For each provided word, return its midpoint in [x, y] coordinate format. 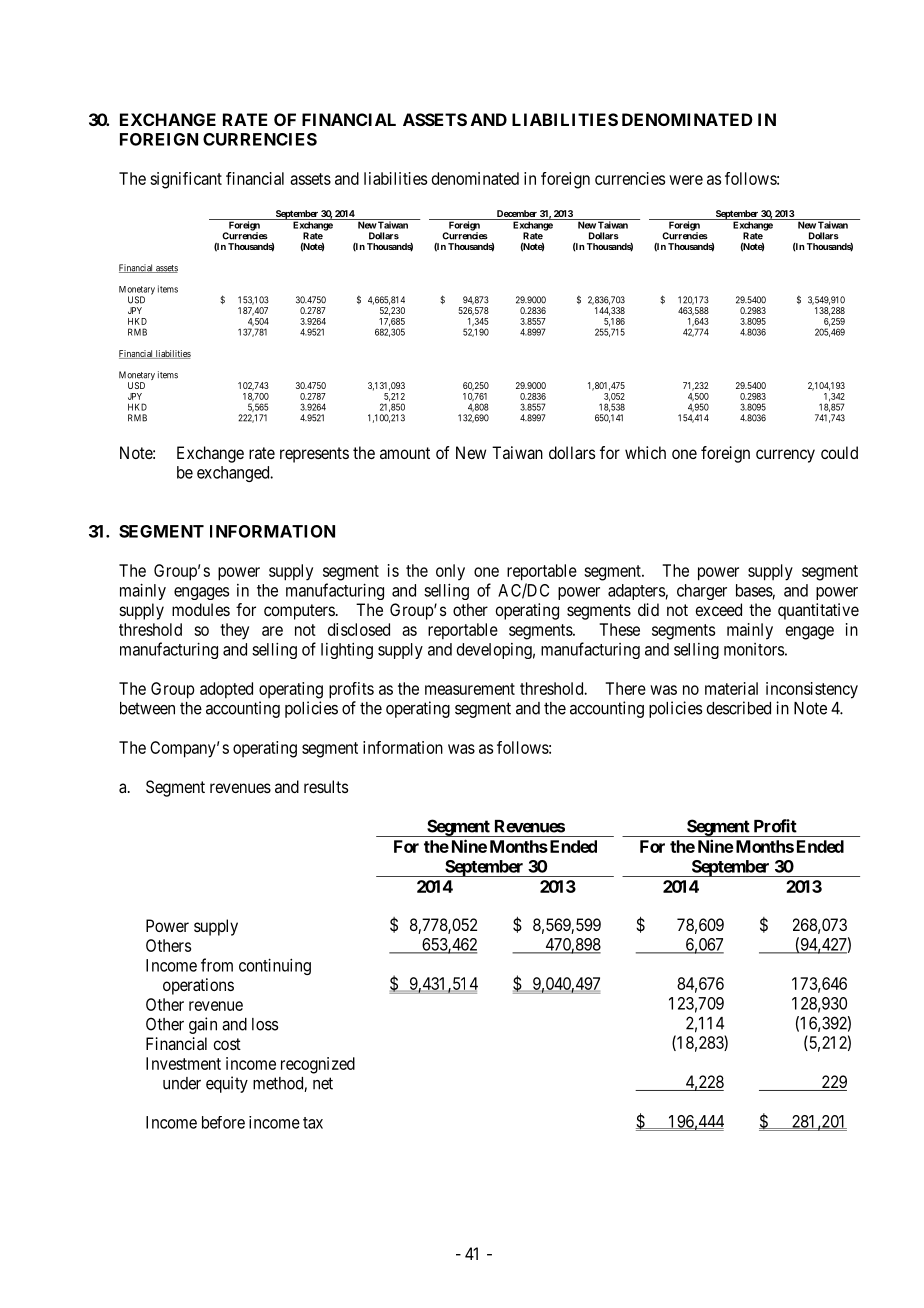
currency [785, 456]
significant [186, 180]
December [516, 215]
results [326, 786]
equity [227, 1084]
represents [314, 455]
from [217, 965]
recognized [318, 1065]
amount [405, 453]
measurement [470, 689]
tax [313, 1123]
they [234, 631]
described [738, 708]
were [686, 180]
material [731, 688]
